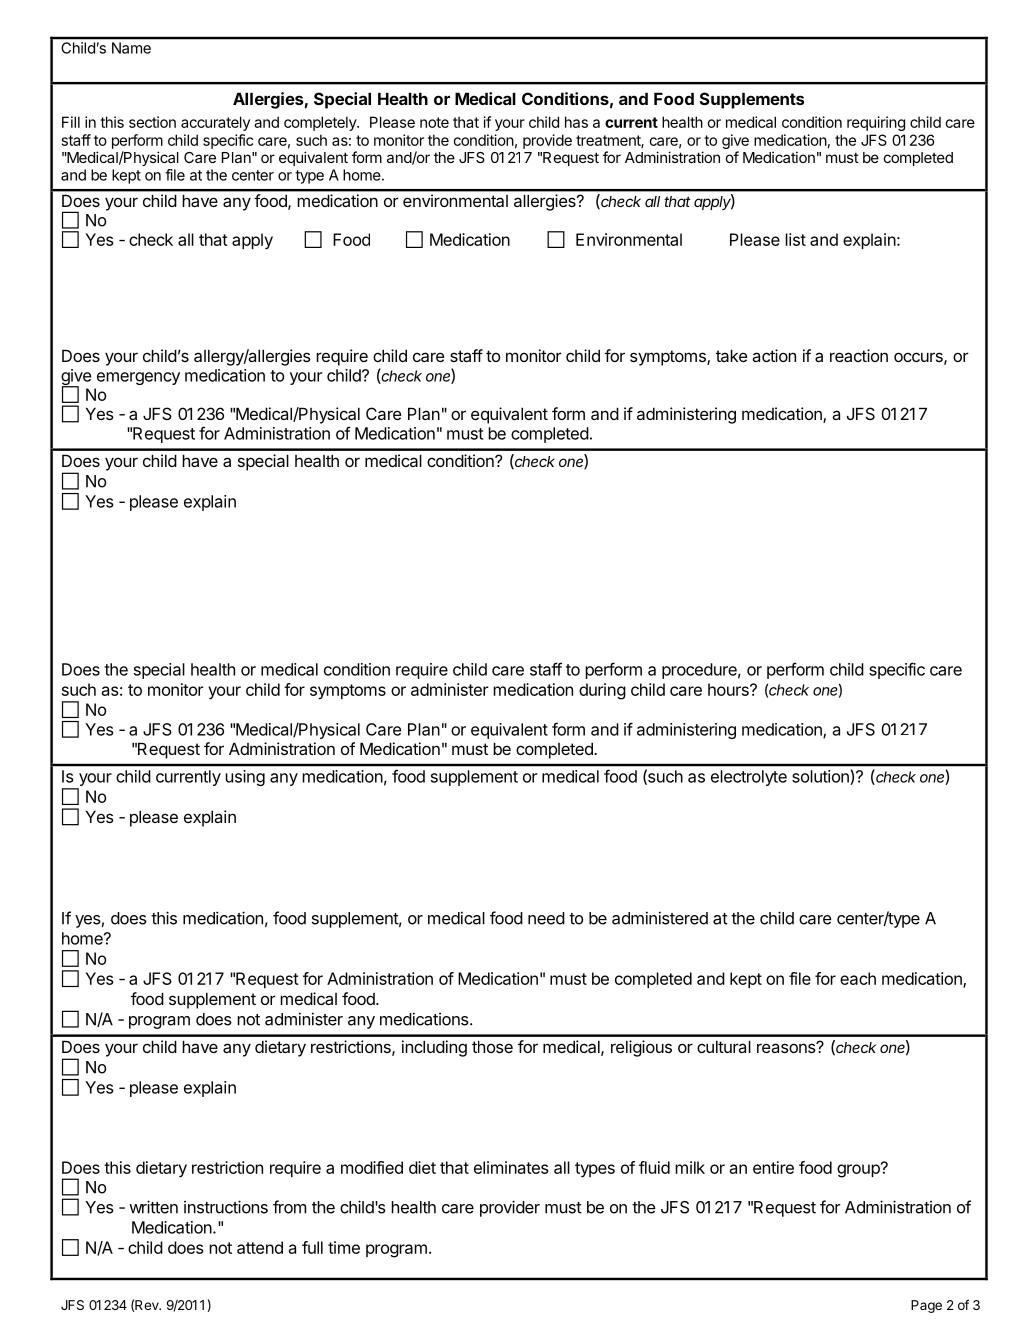 This screenshot has height=1335, width=1032. I want to click on Page, so click(926, 1306).
